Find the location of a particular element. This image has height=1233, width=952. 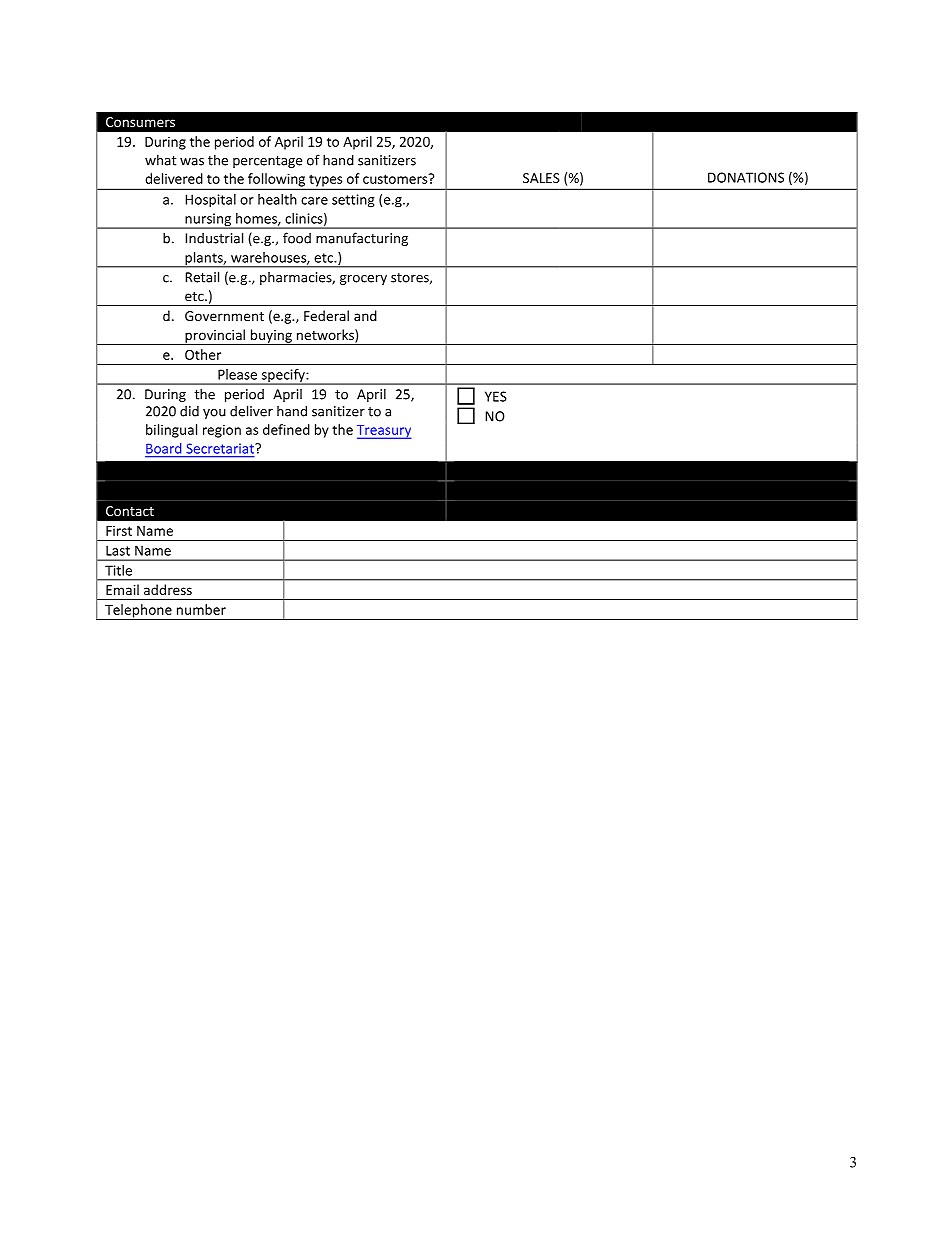

YES is located at coordinates (496, 396).
